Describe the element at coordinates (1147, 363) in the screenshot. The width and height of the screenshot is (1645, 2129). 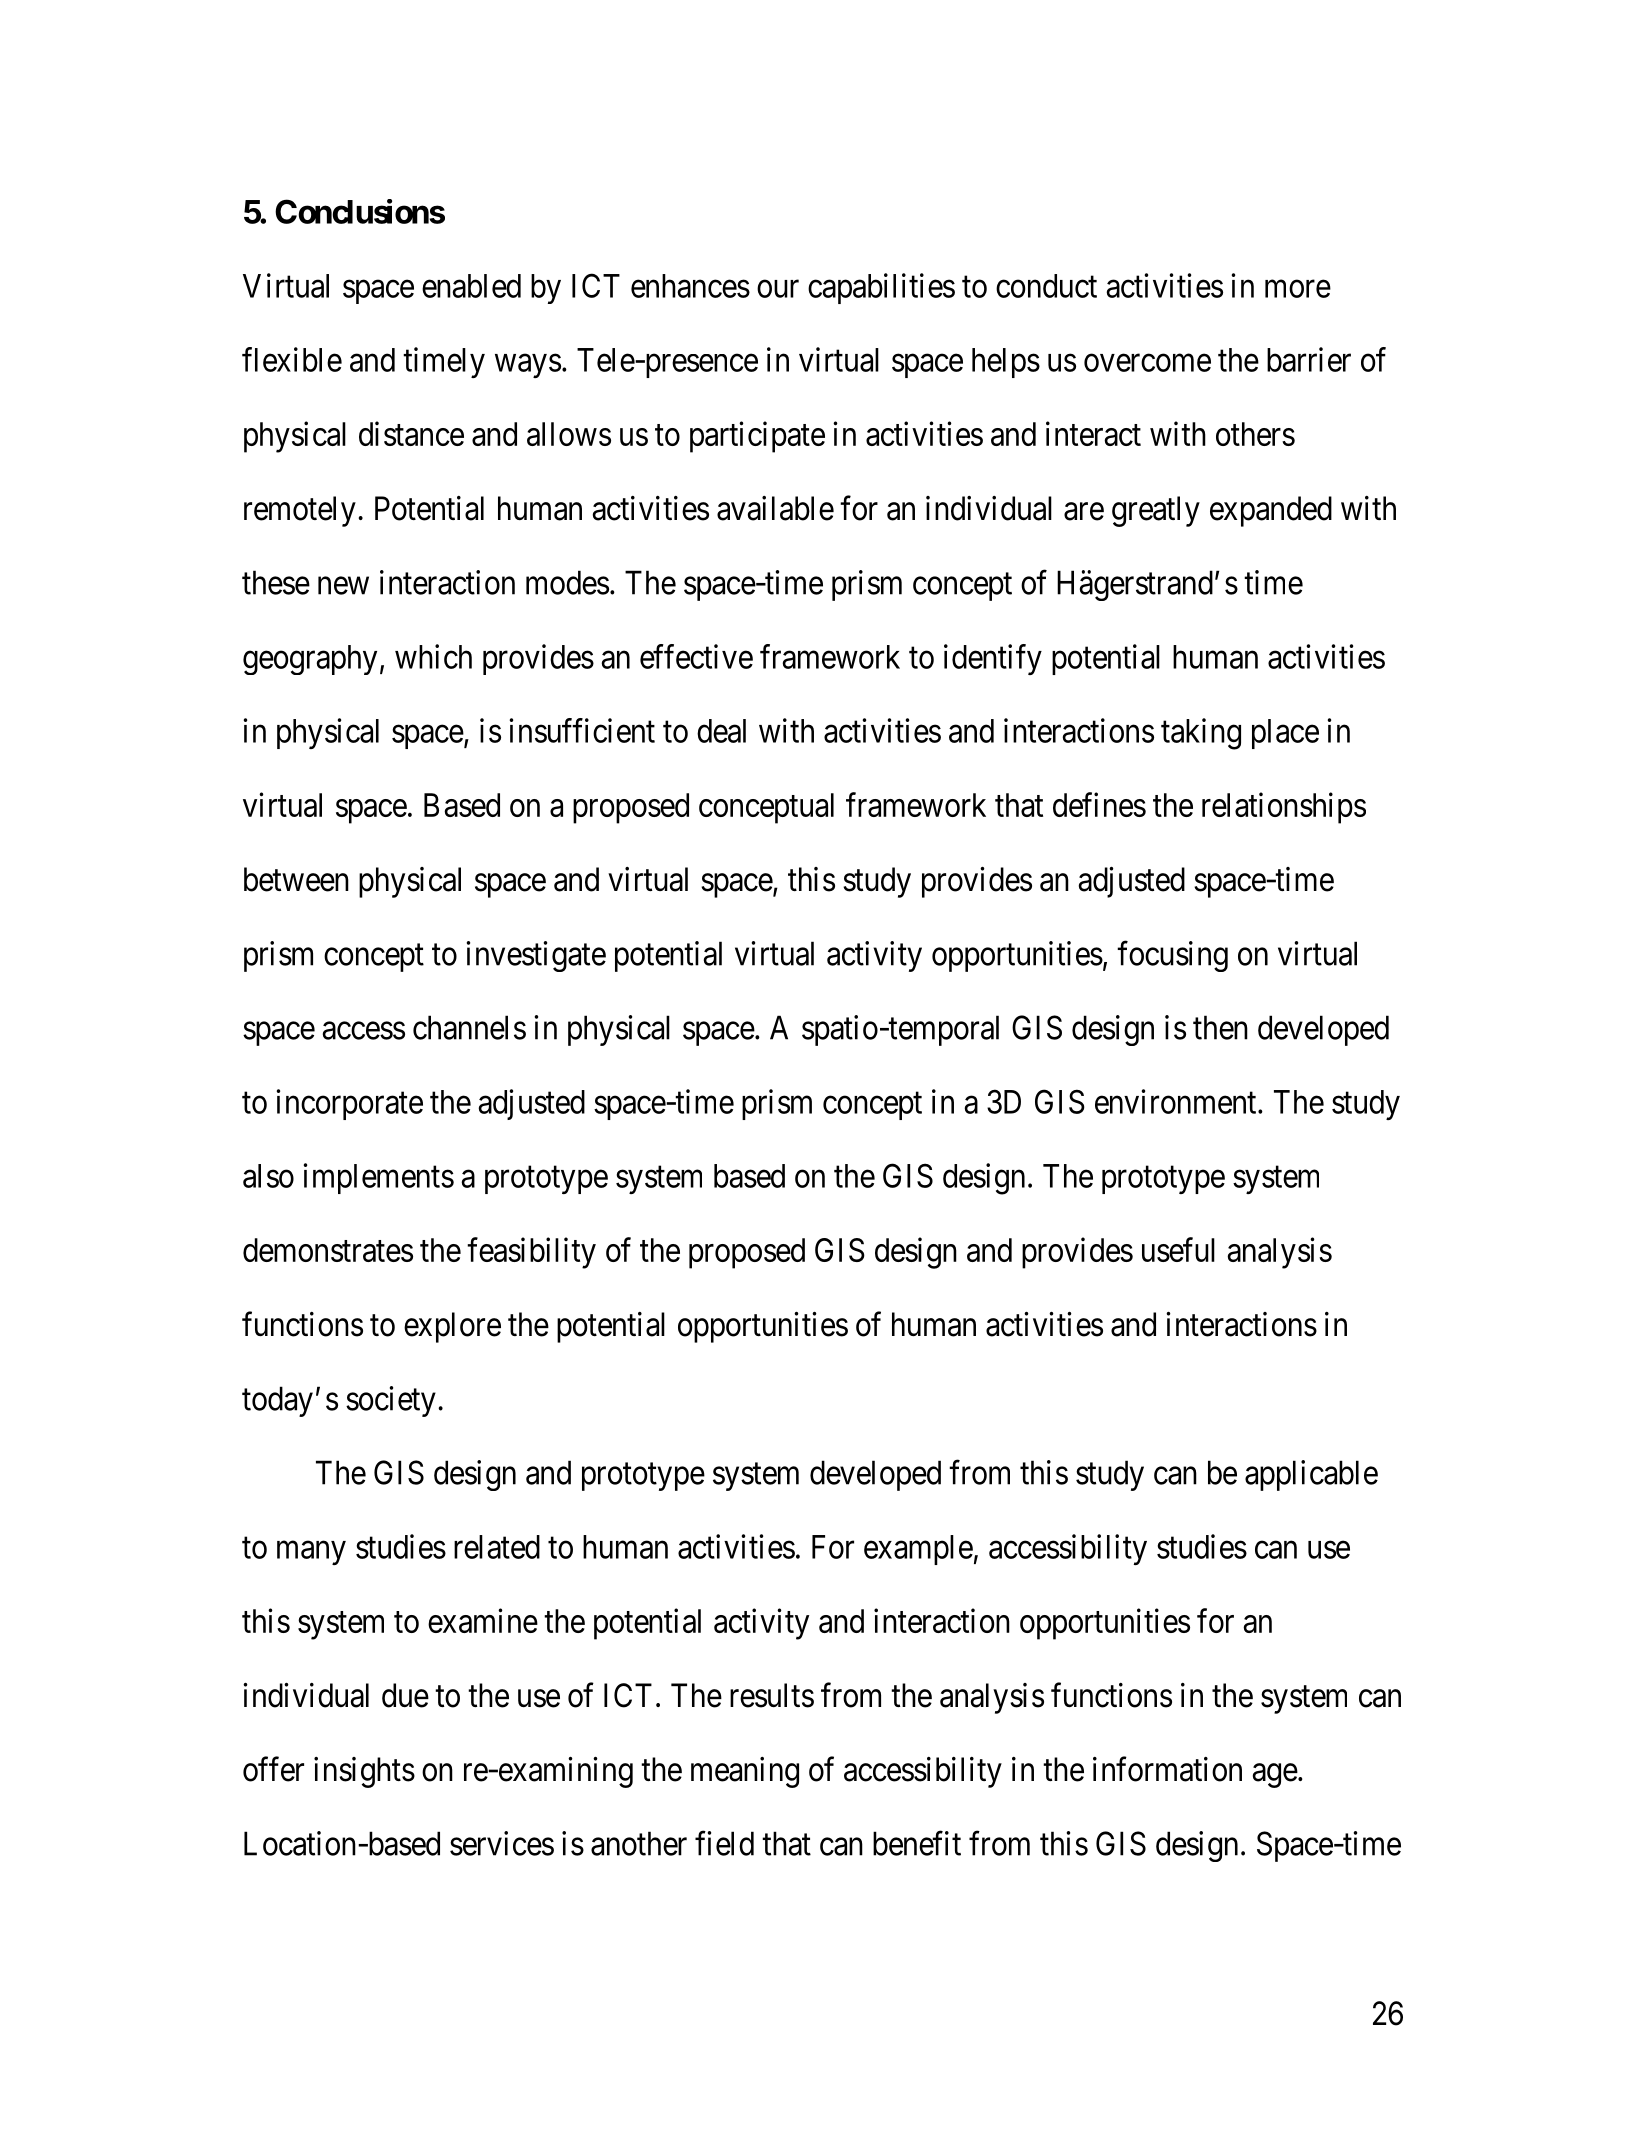
I see `overcome` at that location.
